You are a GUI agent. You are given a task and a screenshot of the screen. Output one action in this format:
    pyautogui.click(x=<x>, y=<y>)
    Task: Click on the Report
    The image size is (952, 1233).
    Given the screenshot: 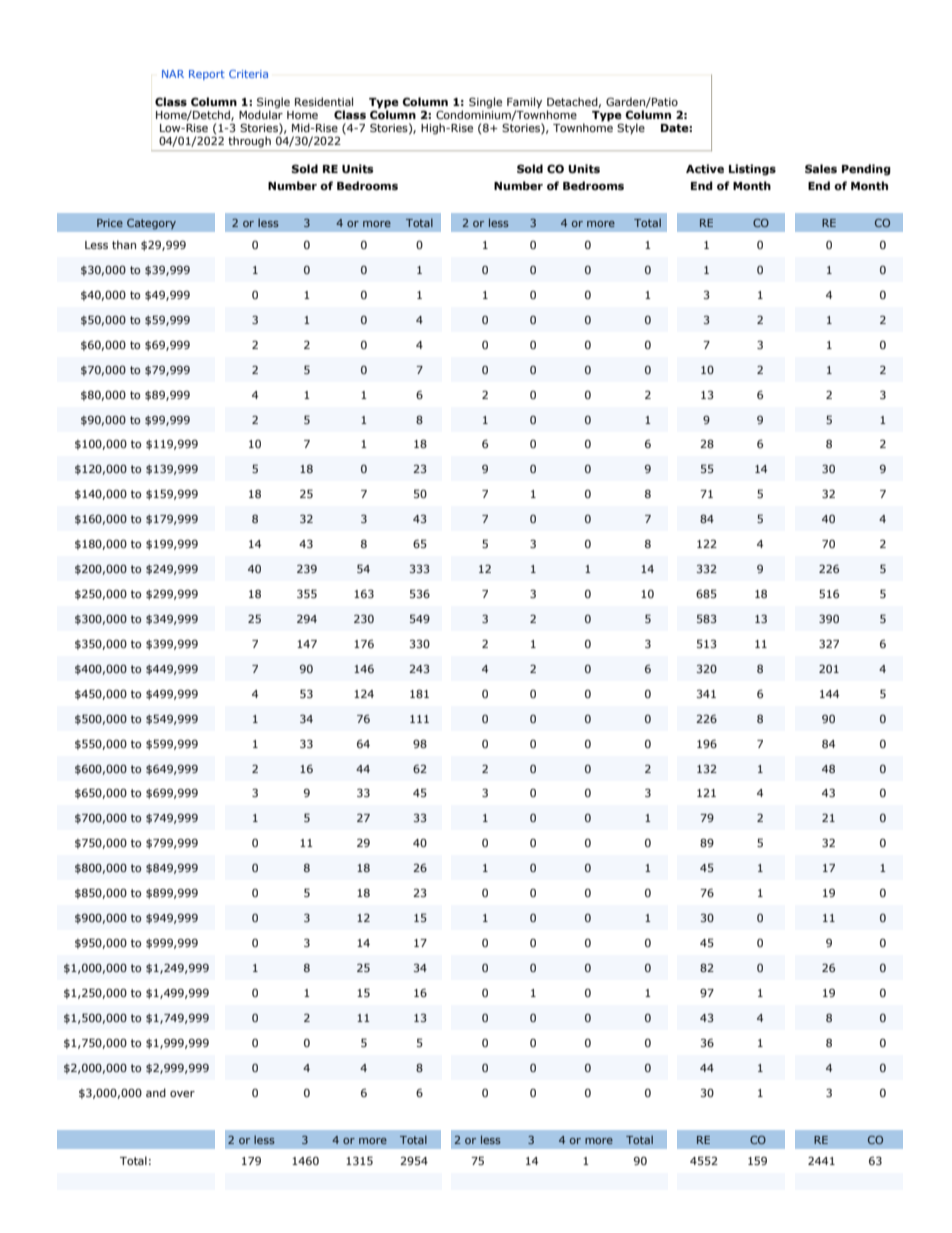 What is the action you would take?
    pyautogui.click(x=207, y=75)
